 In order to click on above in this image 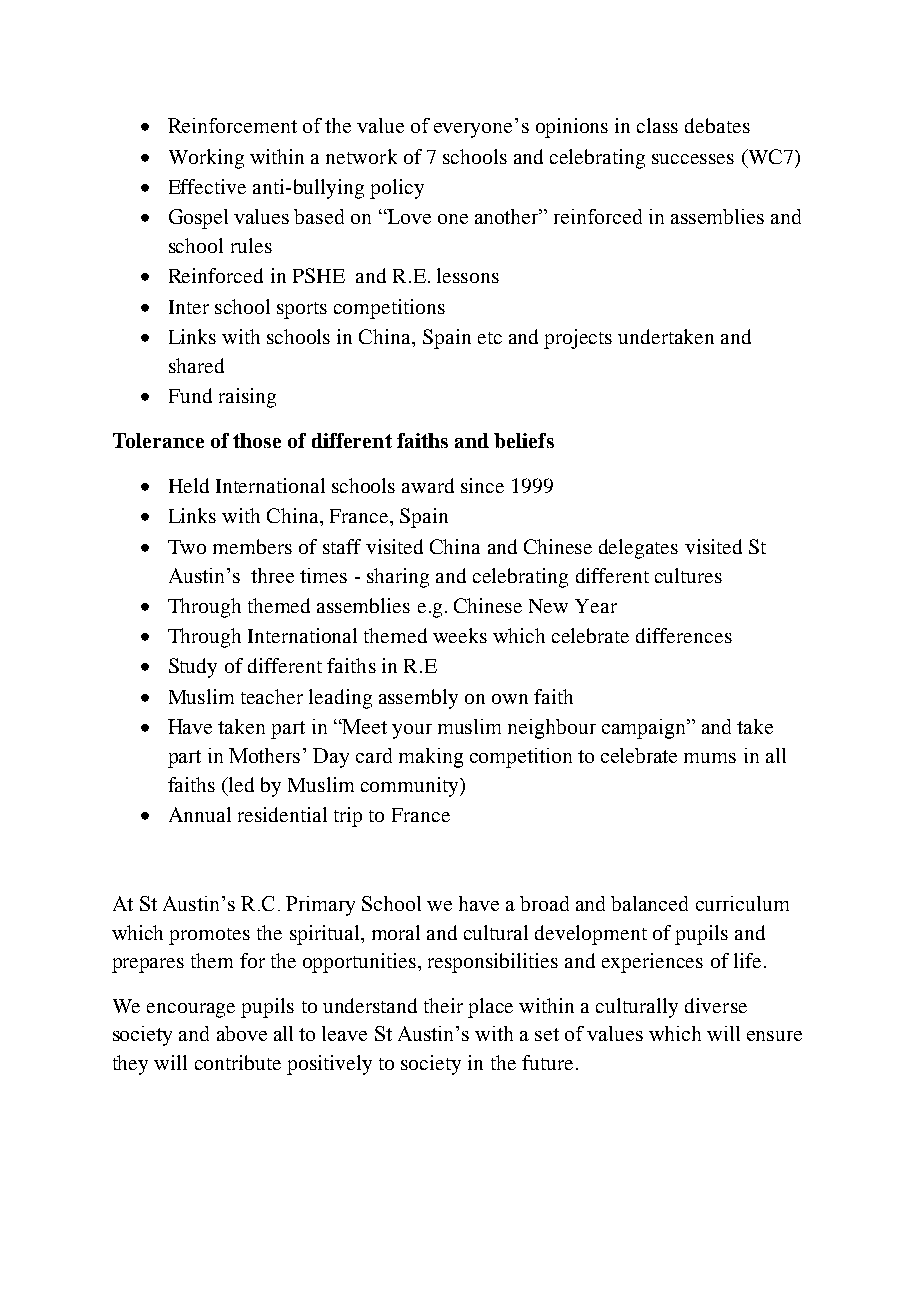, I will do `click(242, 1033)`.
